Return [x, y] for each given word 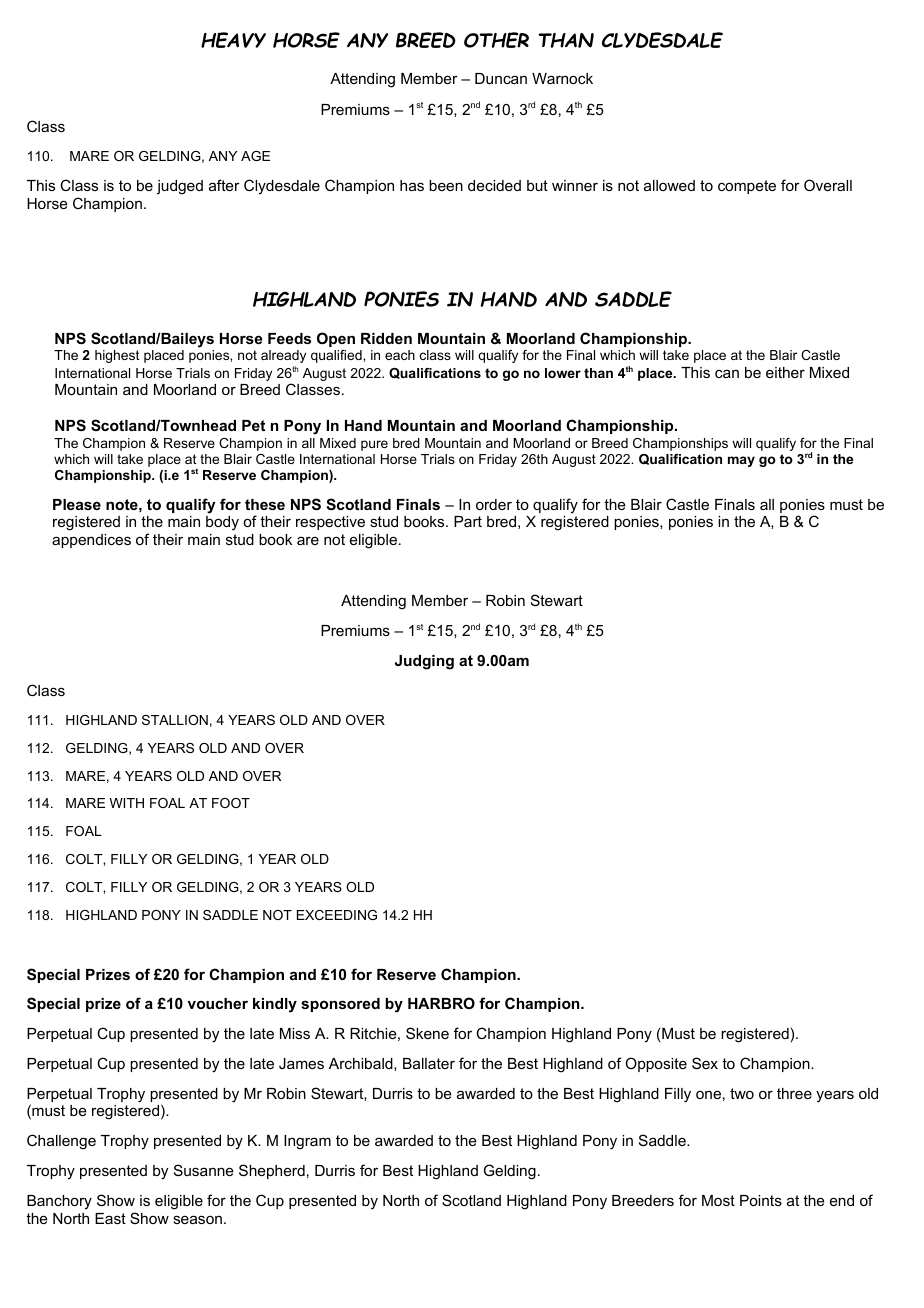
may [741, 461]
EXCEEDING [337, 915]
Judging [424, 662]
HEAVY [233, 40]
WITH [126, 803]
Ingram [307, 1142]
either [785, 372]
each [400, 355]
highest [117, 356]
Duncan [501, 78]
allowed [669, 185]
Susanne [204, 1170]
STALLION [175, 720]
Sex [705, 1063]
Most [718, 1200]
